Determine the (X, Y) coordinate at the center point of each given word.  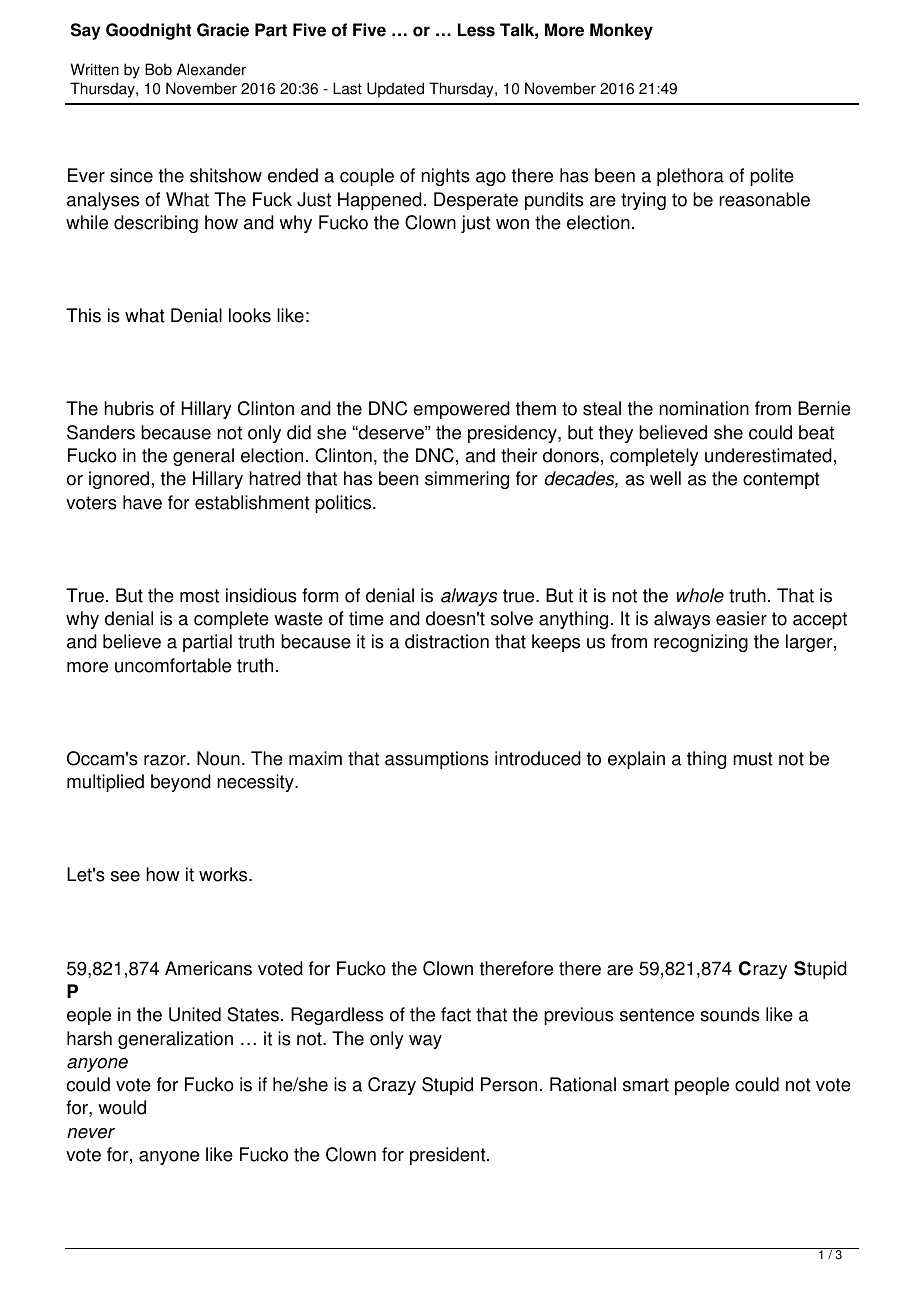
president (449, 1156)
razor (166, 760)
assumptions (437, 760)
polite (772, 177)
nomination (704, 408)
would (122, 1107)
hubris (129, 408)
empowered (461, 410)
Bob (158, 69)
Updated (395, 90)
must (753, 759)
